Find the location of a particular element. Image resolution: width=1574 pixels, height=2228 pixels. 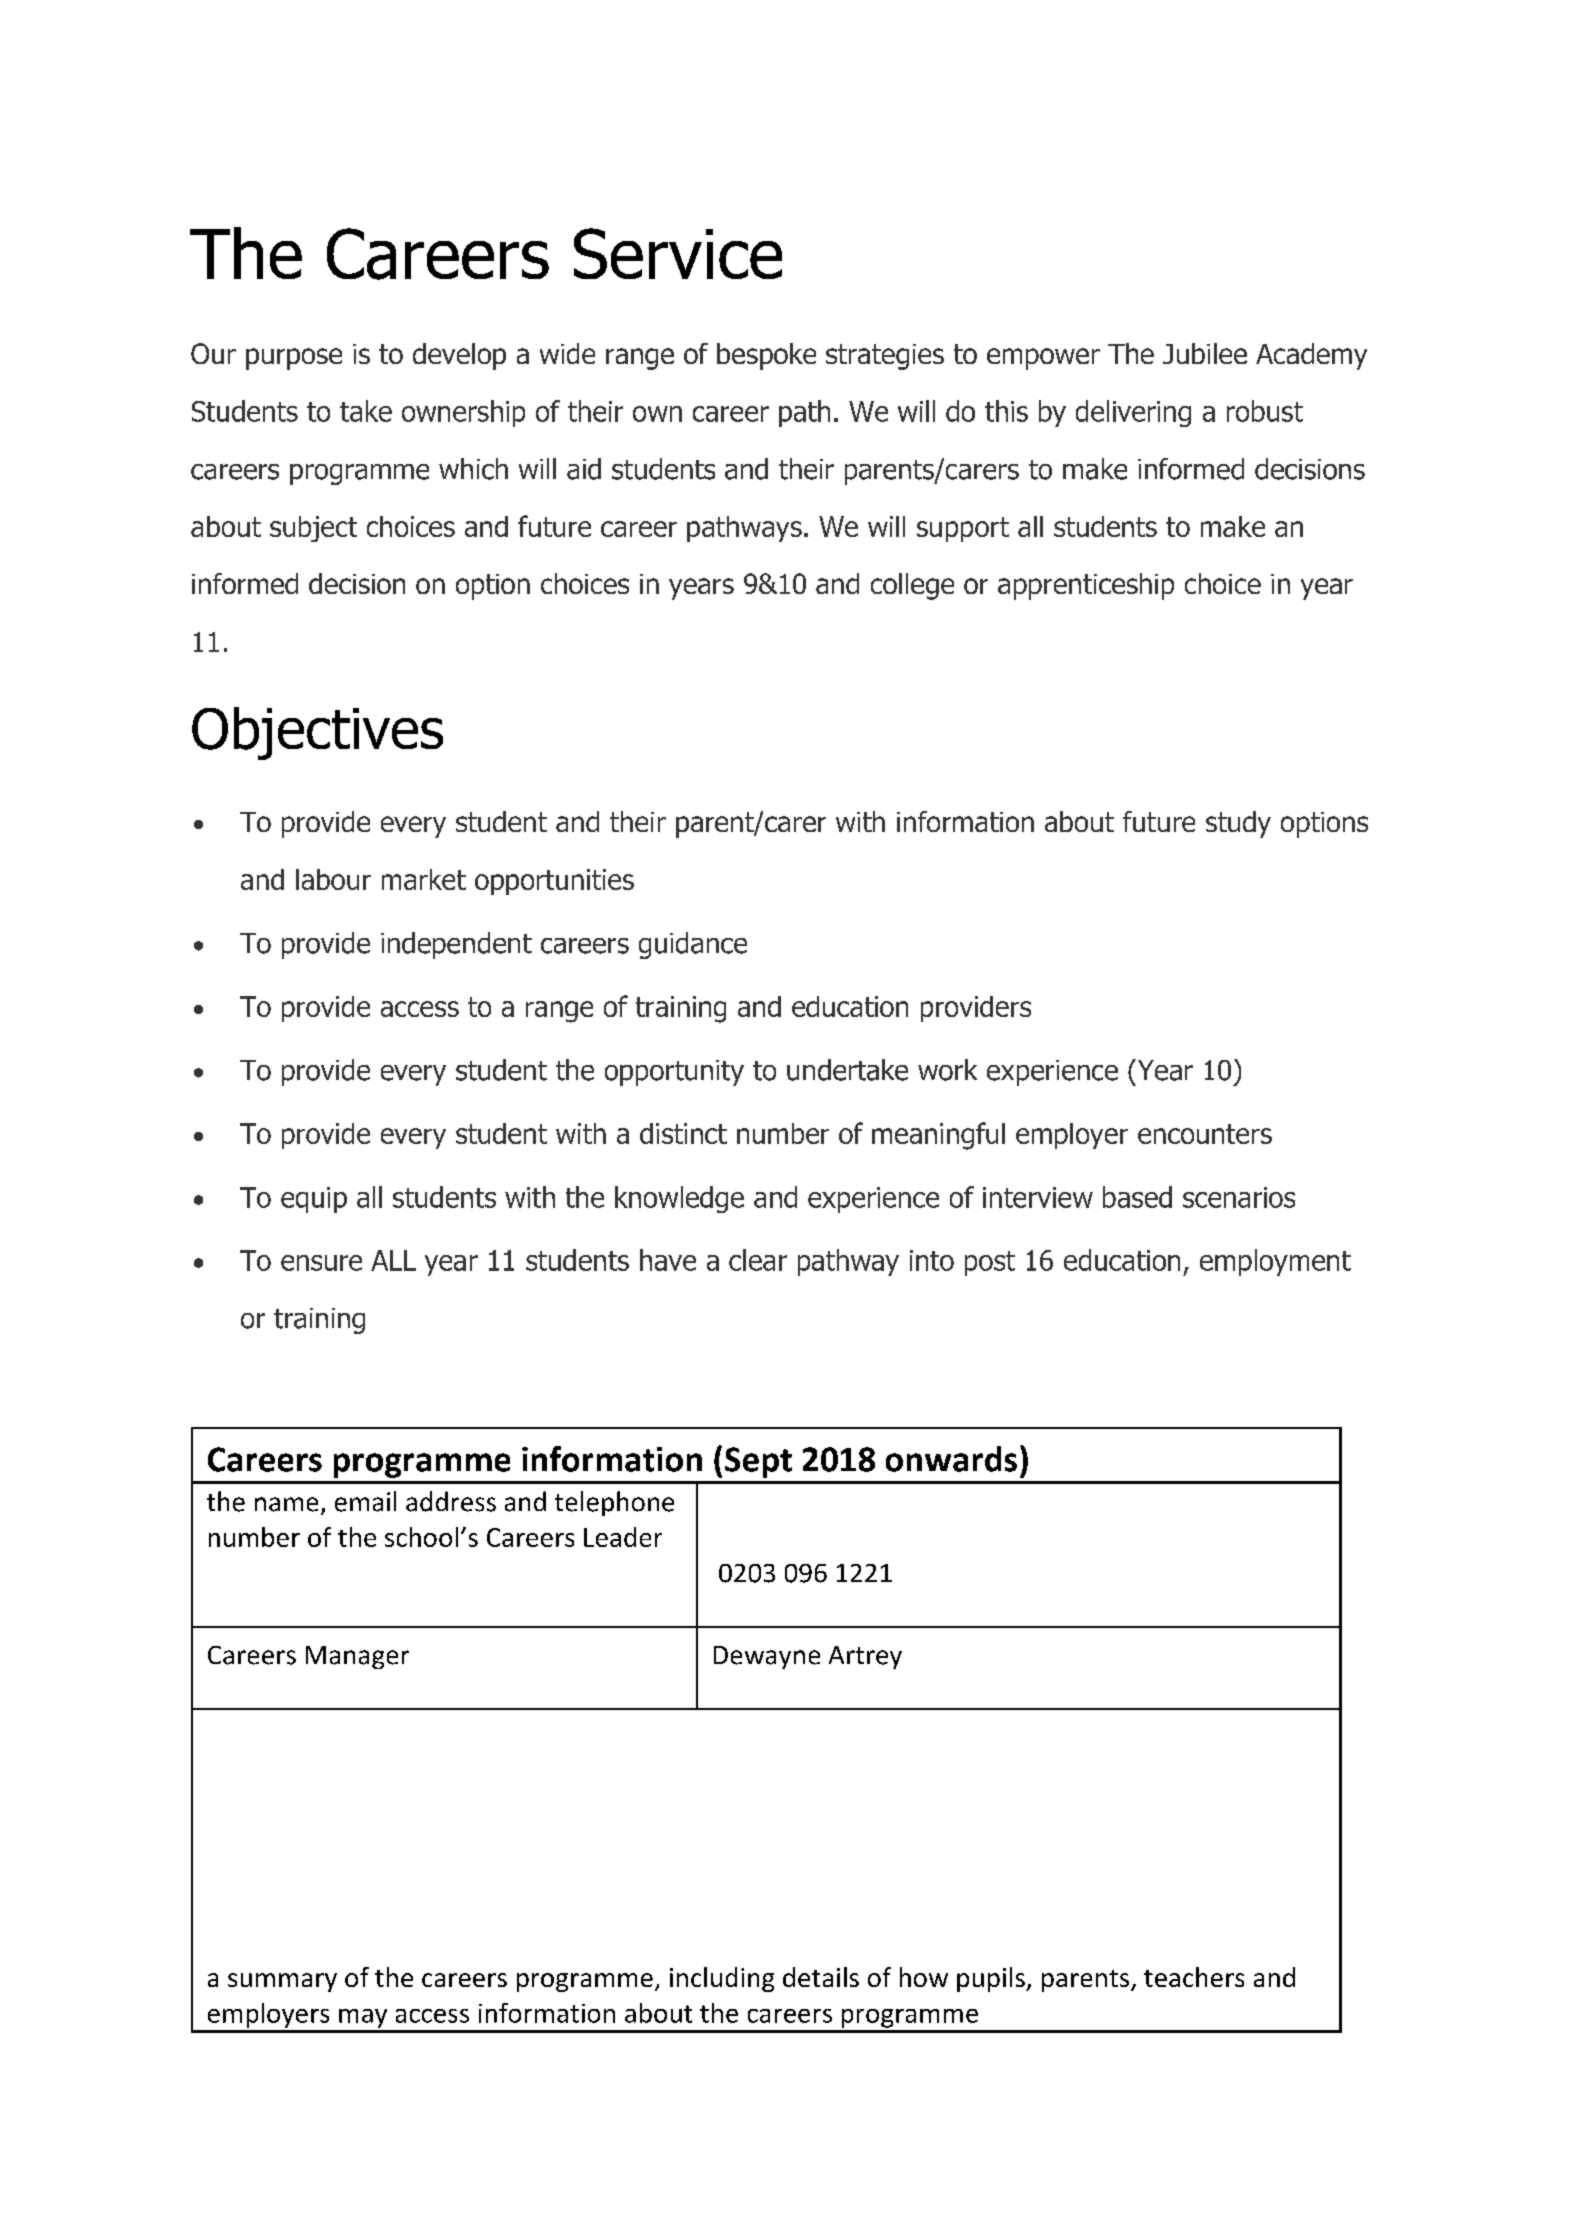

onwards is located at coordinates (951, 1459).
